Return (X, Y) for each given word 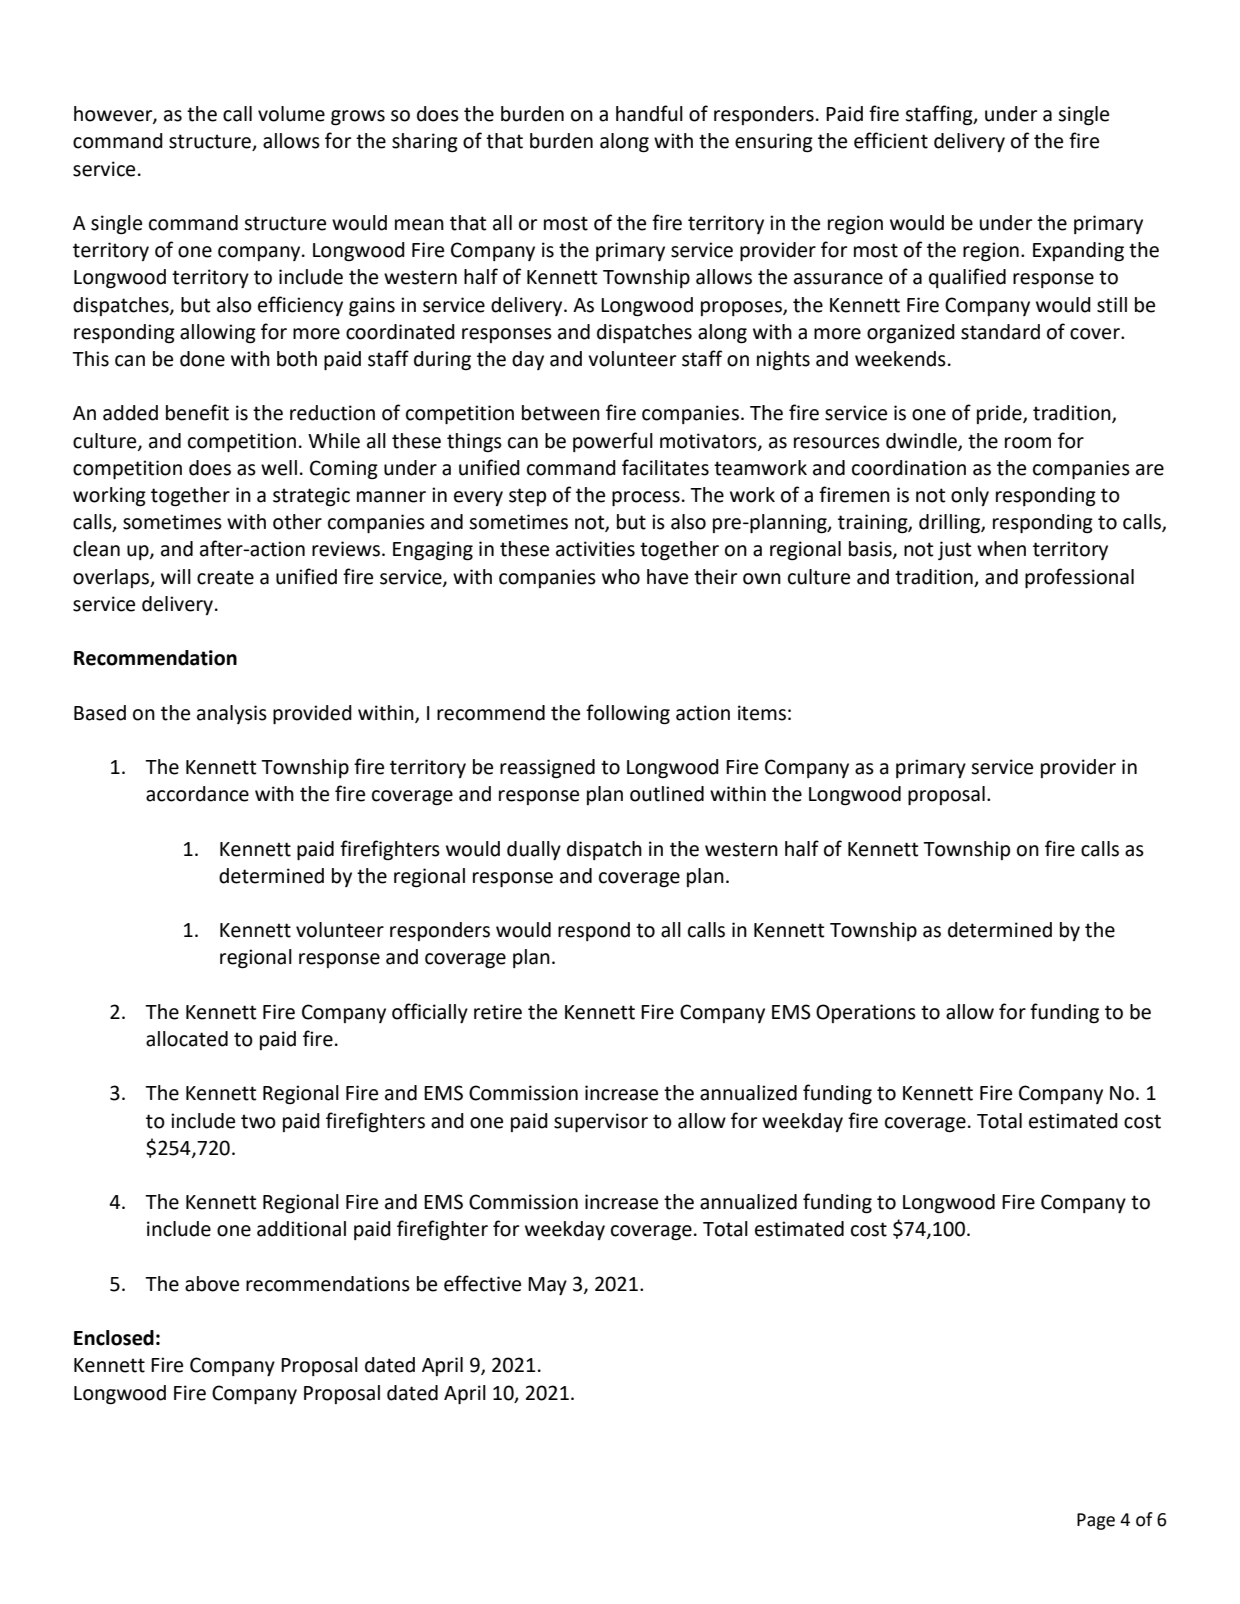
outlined (667, 794)
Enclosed (114, 1338)
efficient (891, 140)
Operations (866, 1013)
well (279, 468)
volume (291, 114)
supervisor (601, 1122)
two (258, 1121)
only (970, 496)
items (762, 713)
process (646, 498)
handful (649, 113)
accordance (197, 794)
